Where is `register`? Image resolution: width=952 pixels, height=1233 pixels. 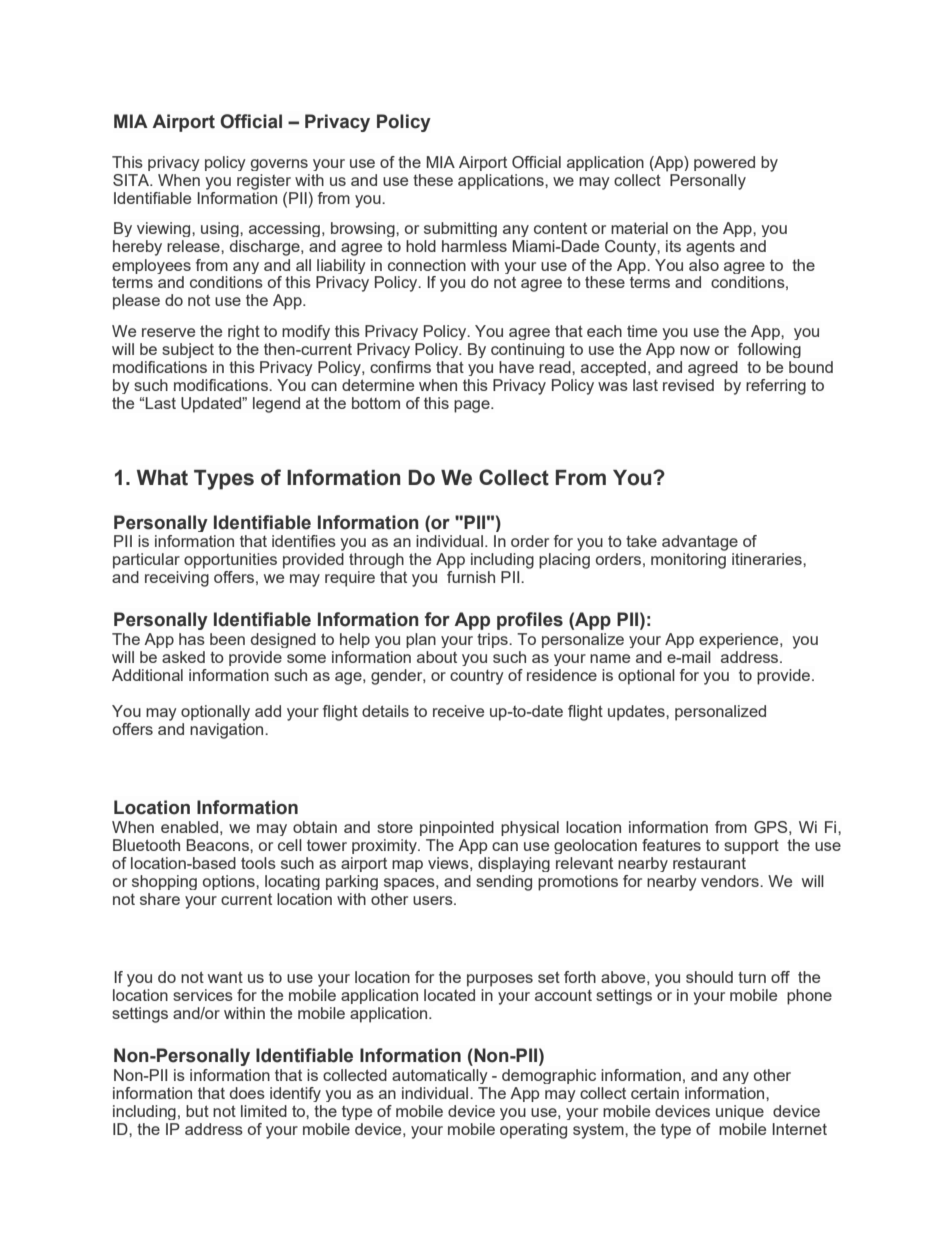 register is located at coordinates (264, 182).
